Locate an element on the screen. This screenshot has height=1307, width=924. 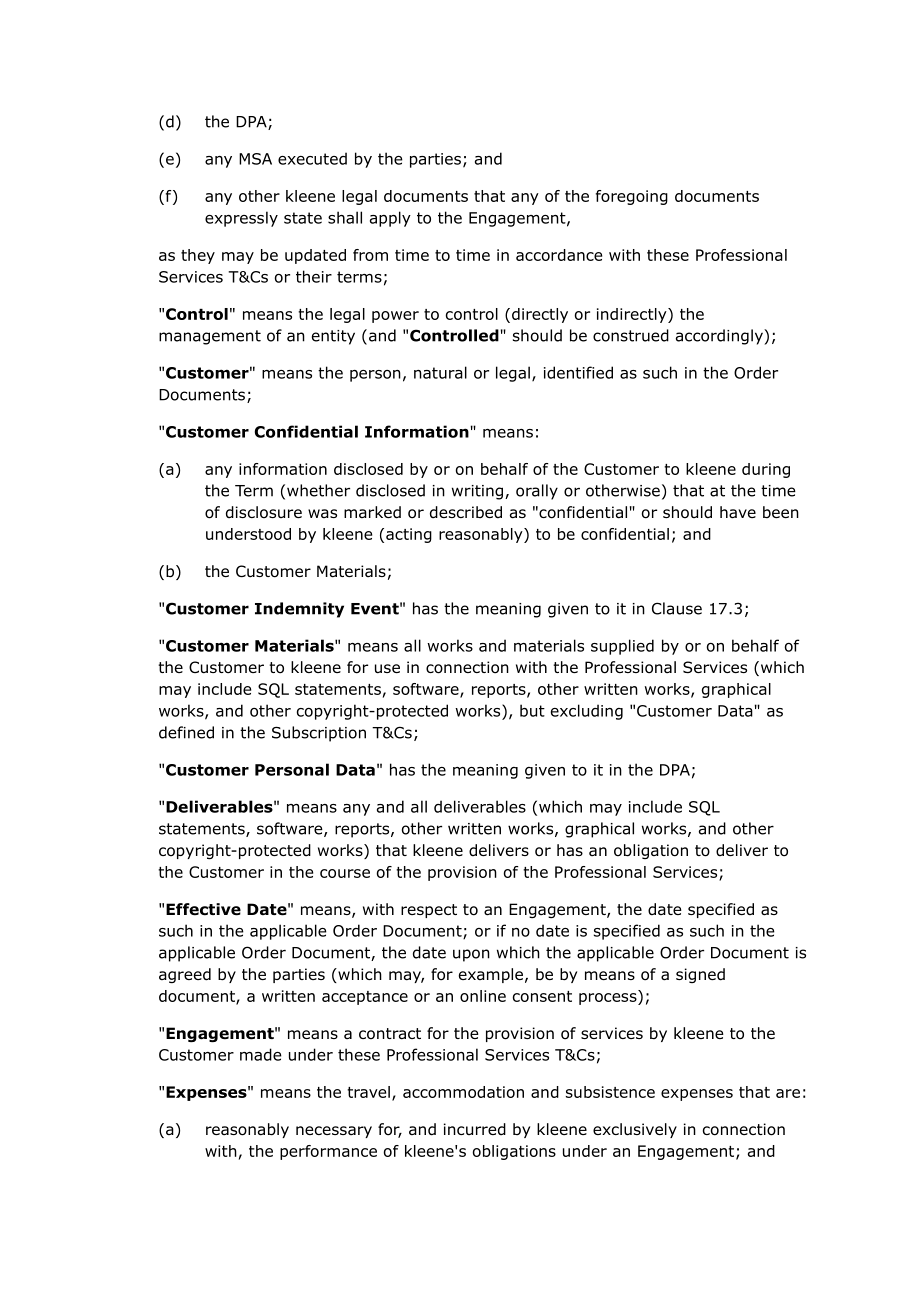
exclusively is located at coordinates (635, 1130).
